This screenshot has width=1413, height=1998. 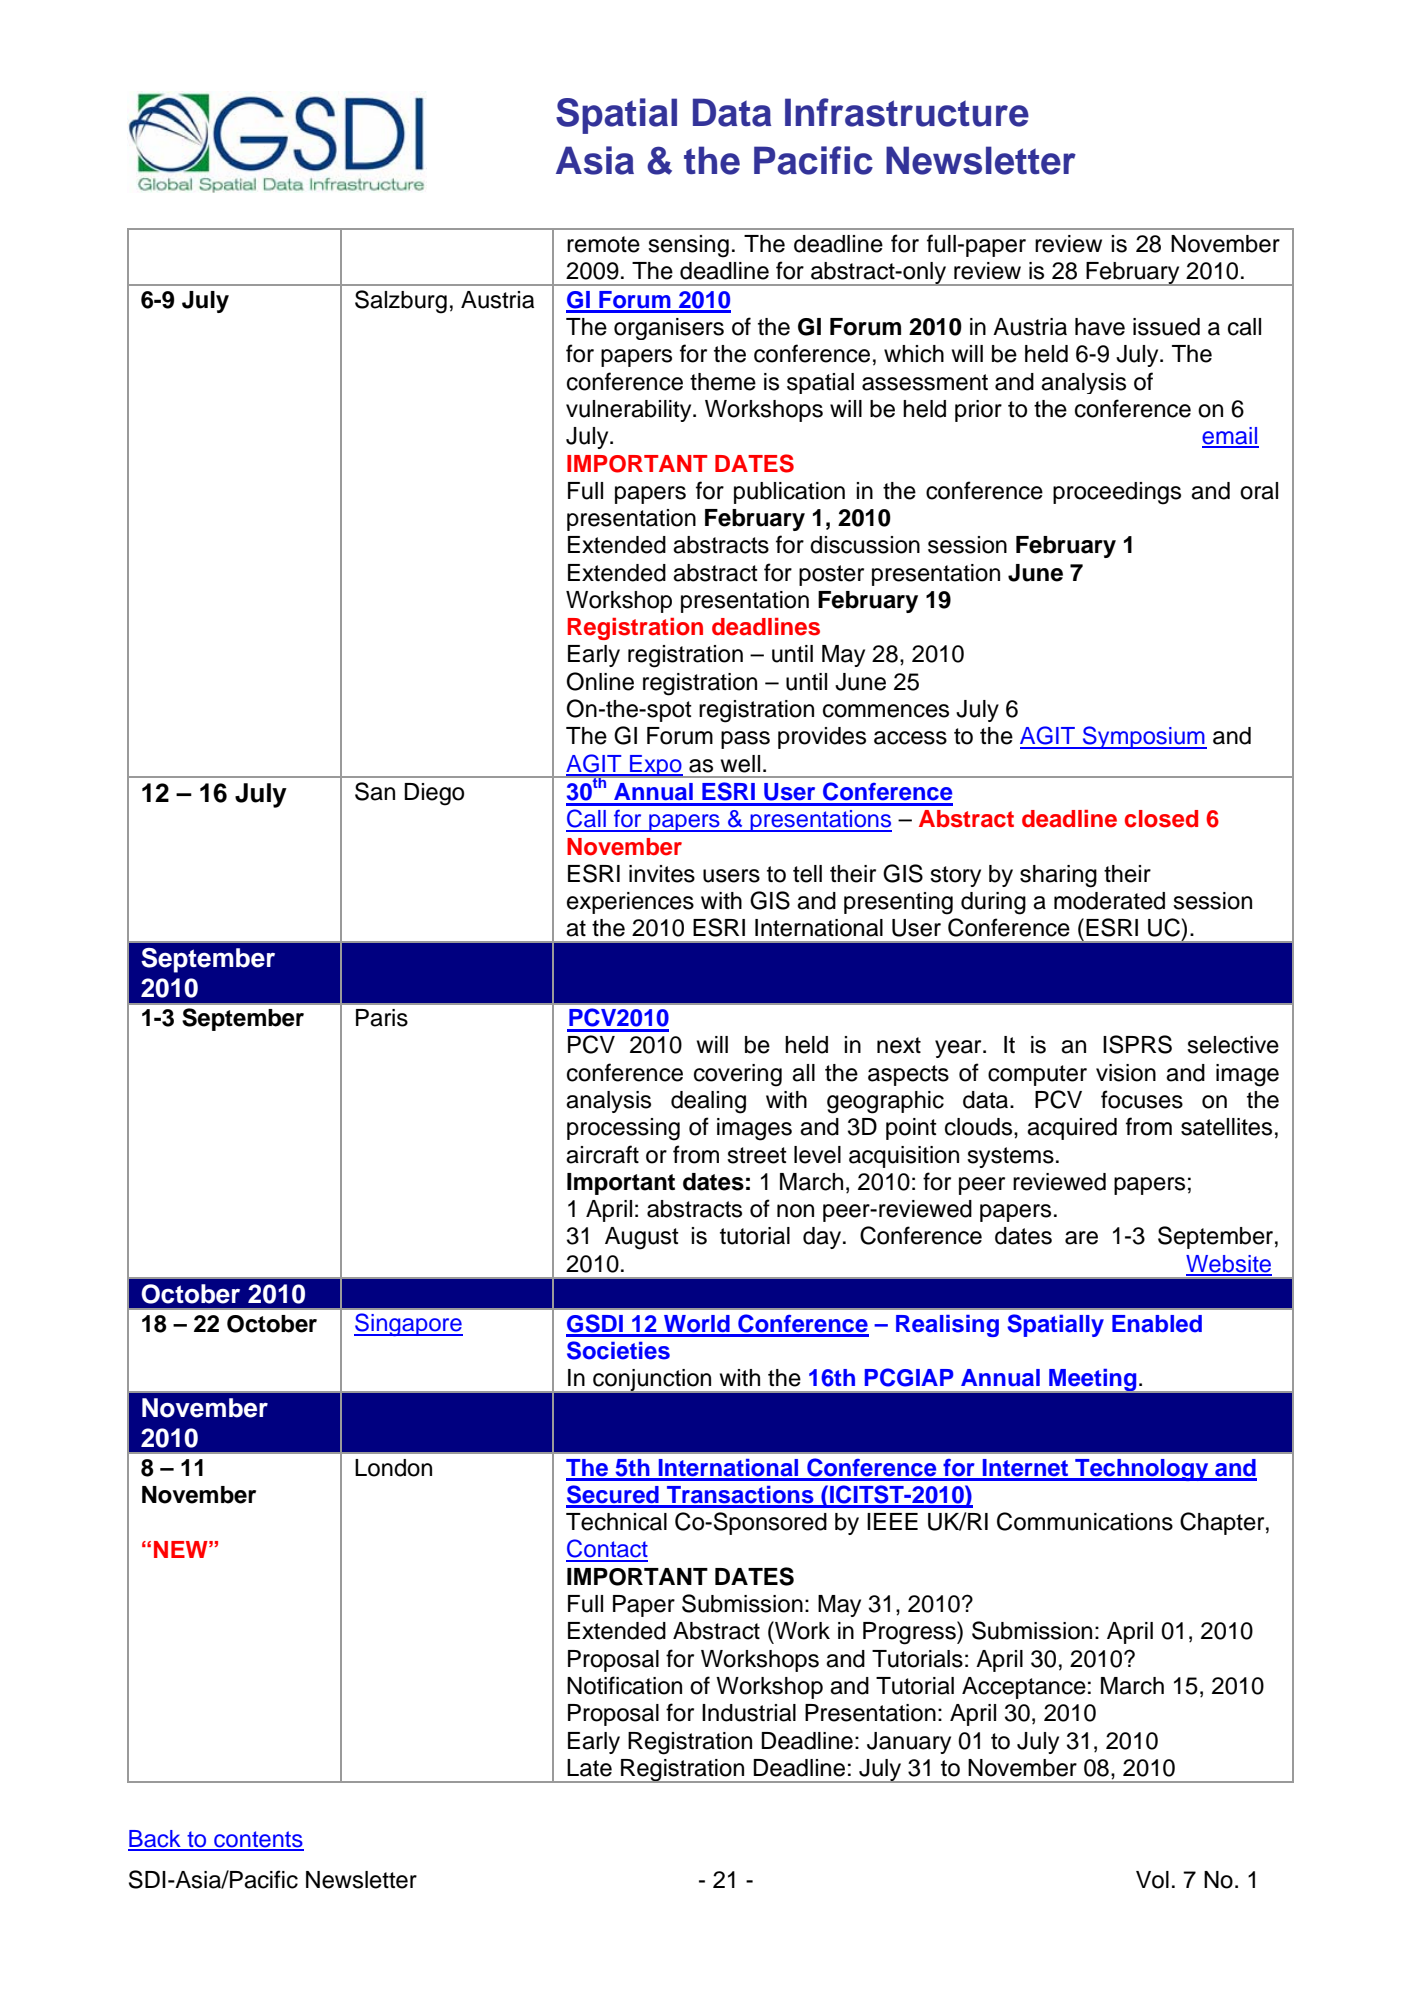 What do you see at coordinates (393, 1468) in the screenshot?
I see `London` at bounding box center [393, 1468].
